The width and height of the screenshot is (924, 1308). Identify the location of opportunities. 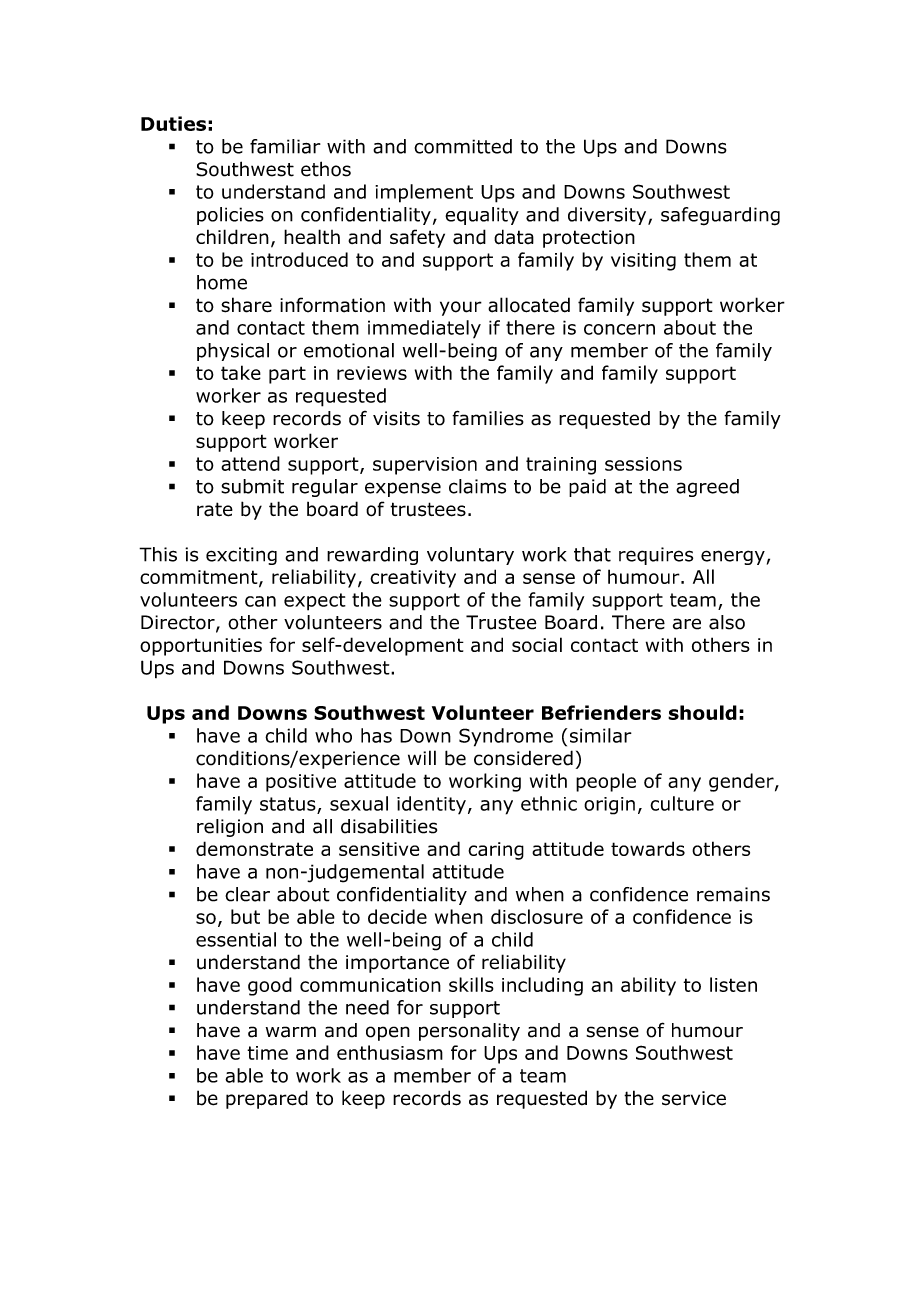
(201, 647).
